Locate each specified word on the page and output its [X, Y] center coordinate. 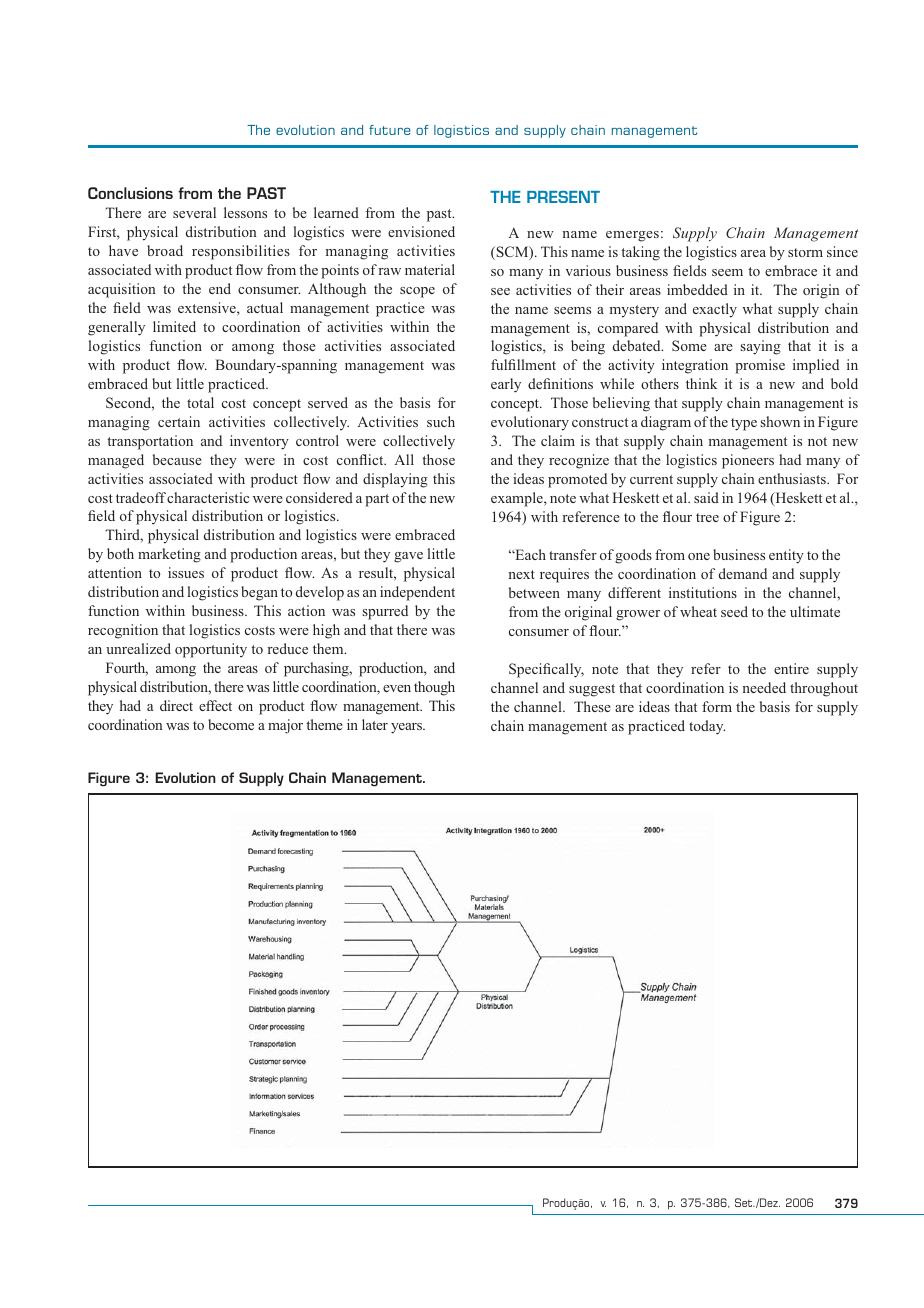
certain [179, 421]
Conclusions [130, 193]
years [407, 728]
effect [215, 705]
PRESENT [563, 197]
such [441, 421]
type [744, 424]
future [390, 130]
